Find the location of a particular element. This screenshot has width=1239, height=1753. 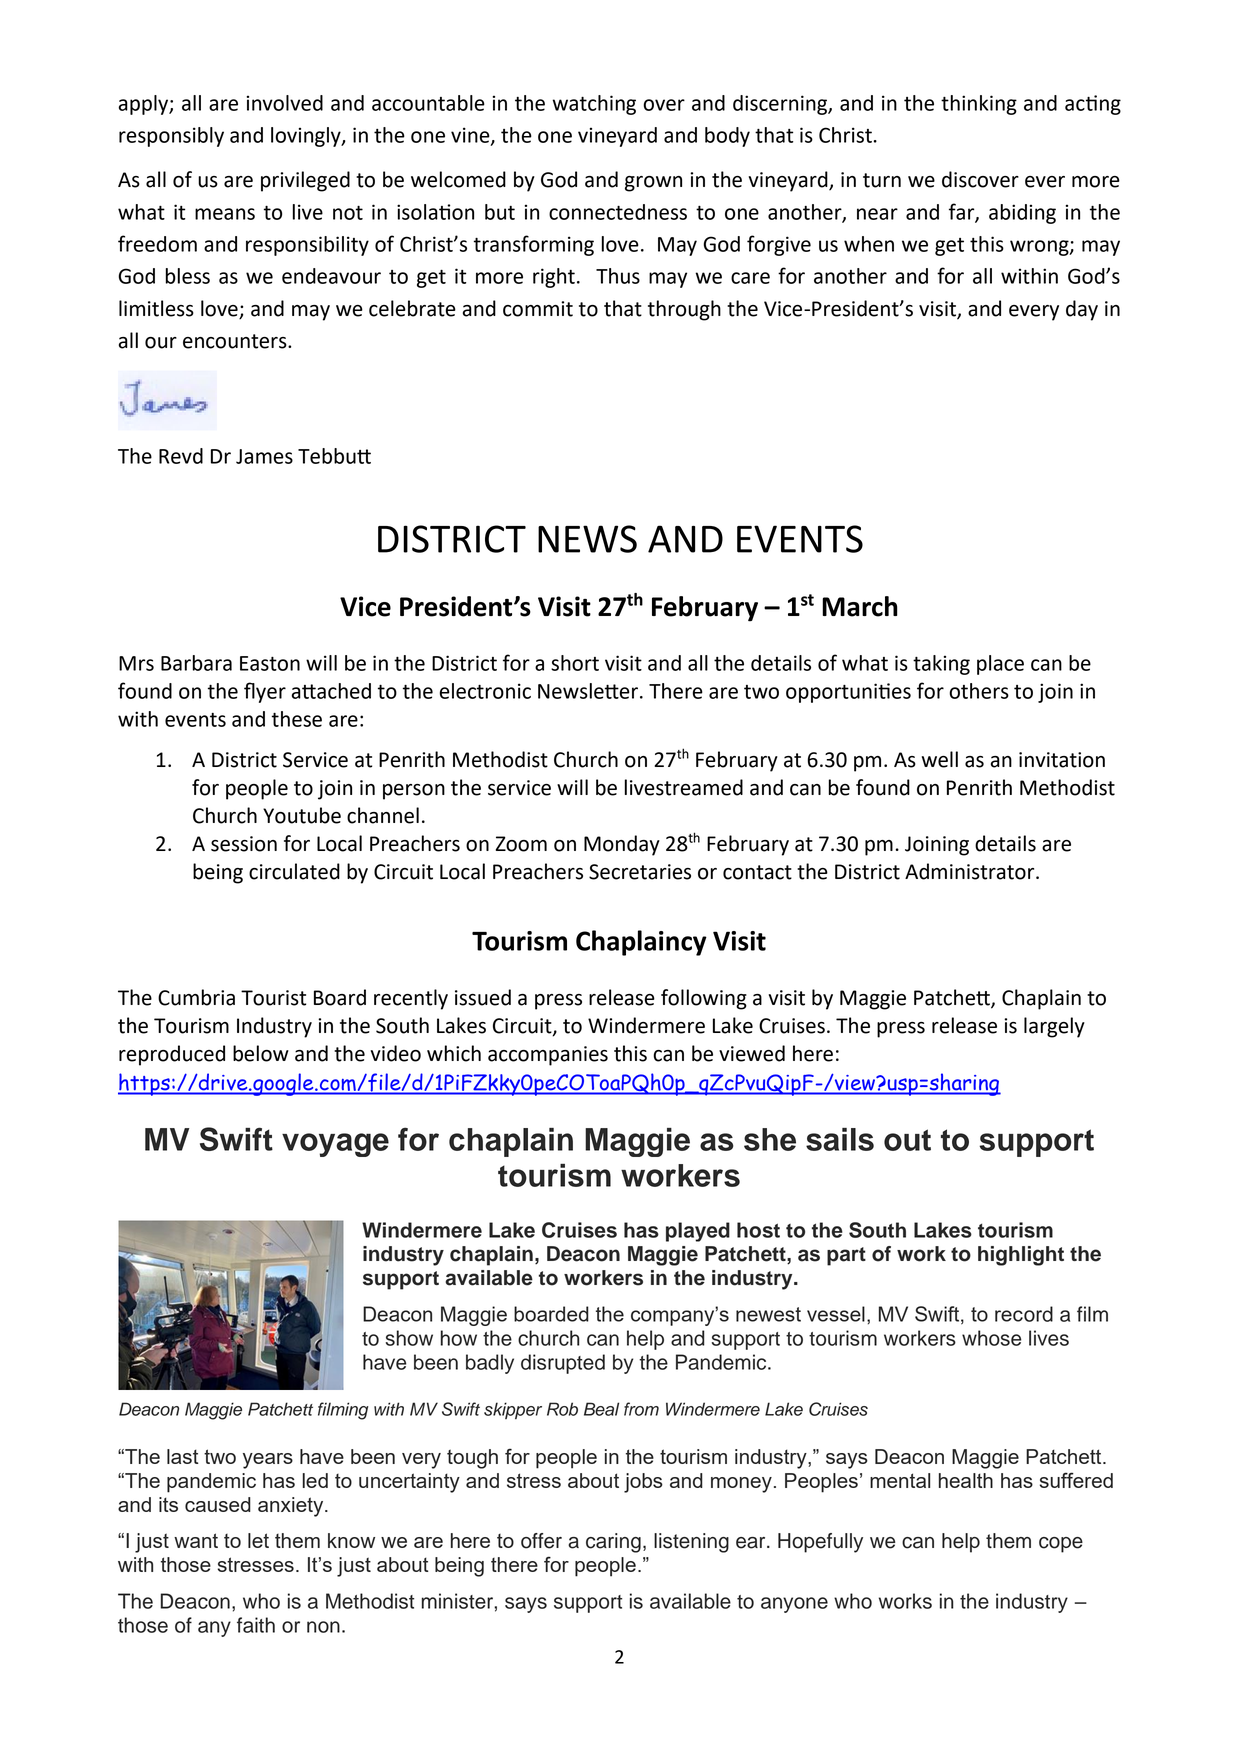

lovingly is located at coordinates (307, 137).
